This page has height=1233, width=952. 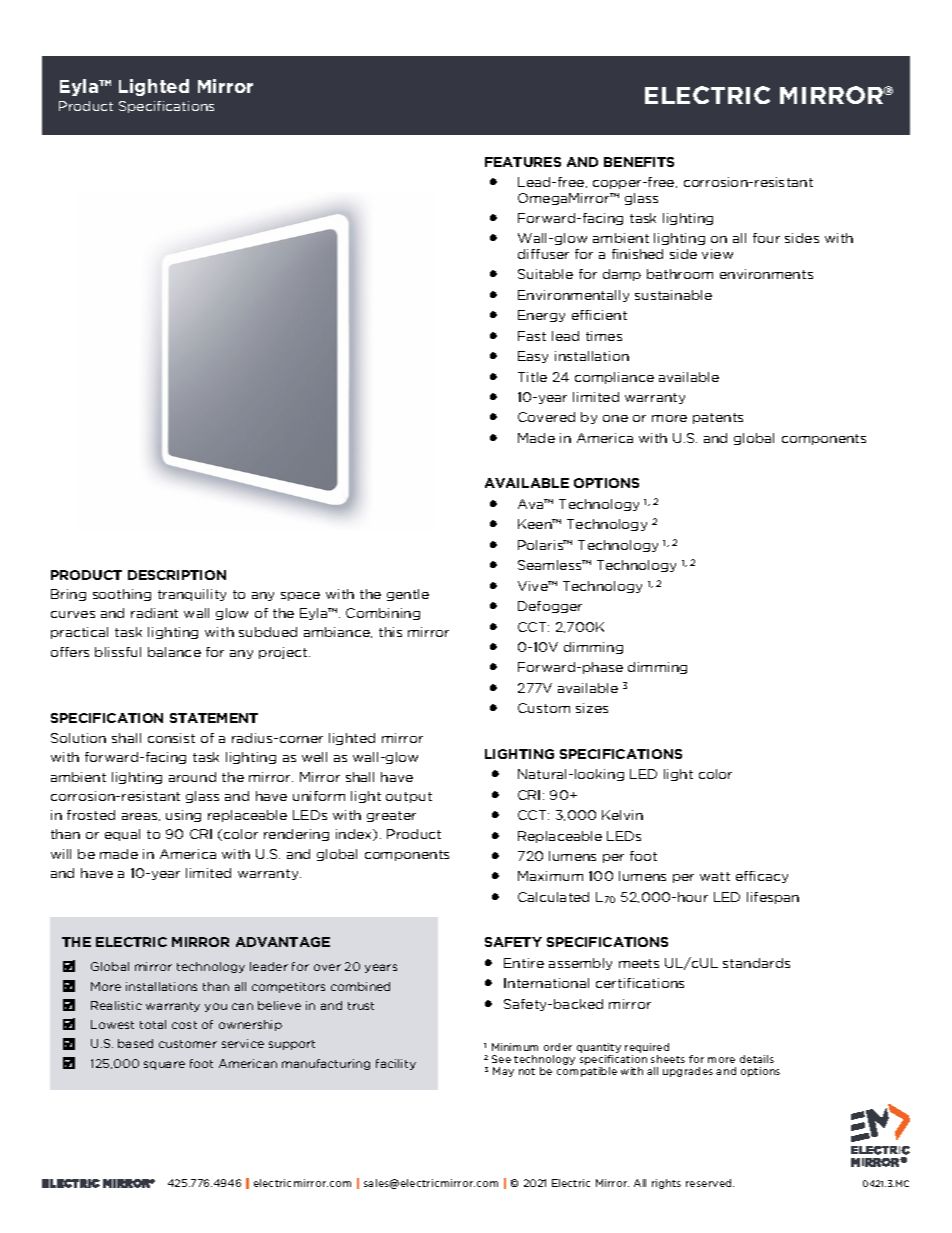 What do you see at coordinates (177, 575) in the page?
I see `DESCRIPTION` at bounding box center [177, 575].
